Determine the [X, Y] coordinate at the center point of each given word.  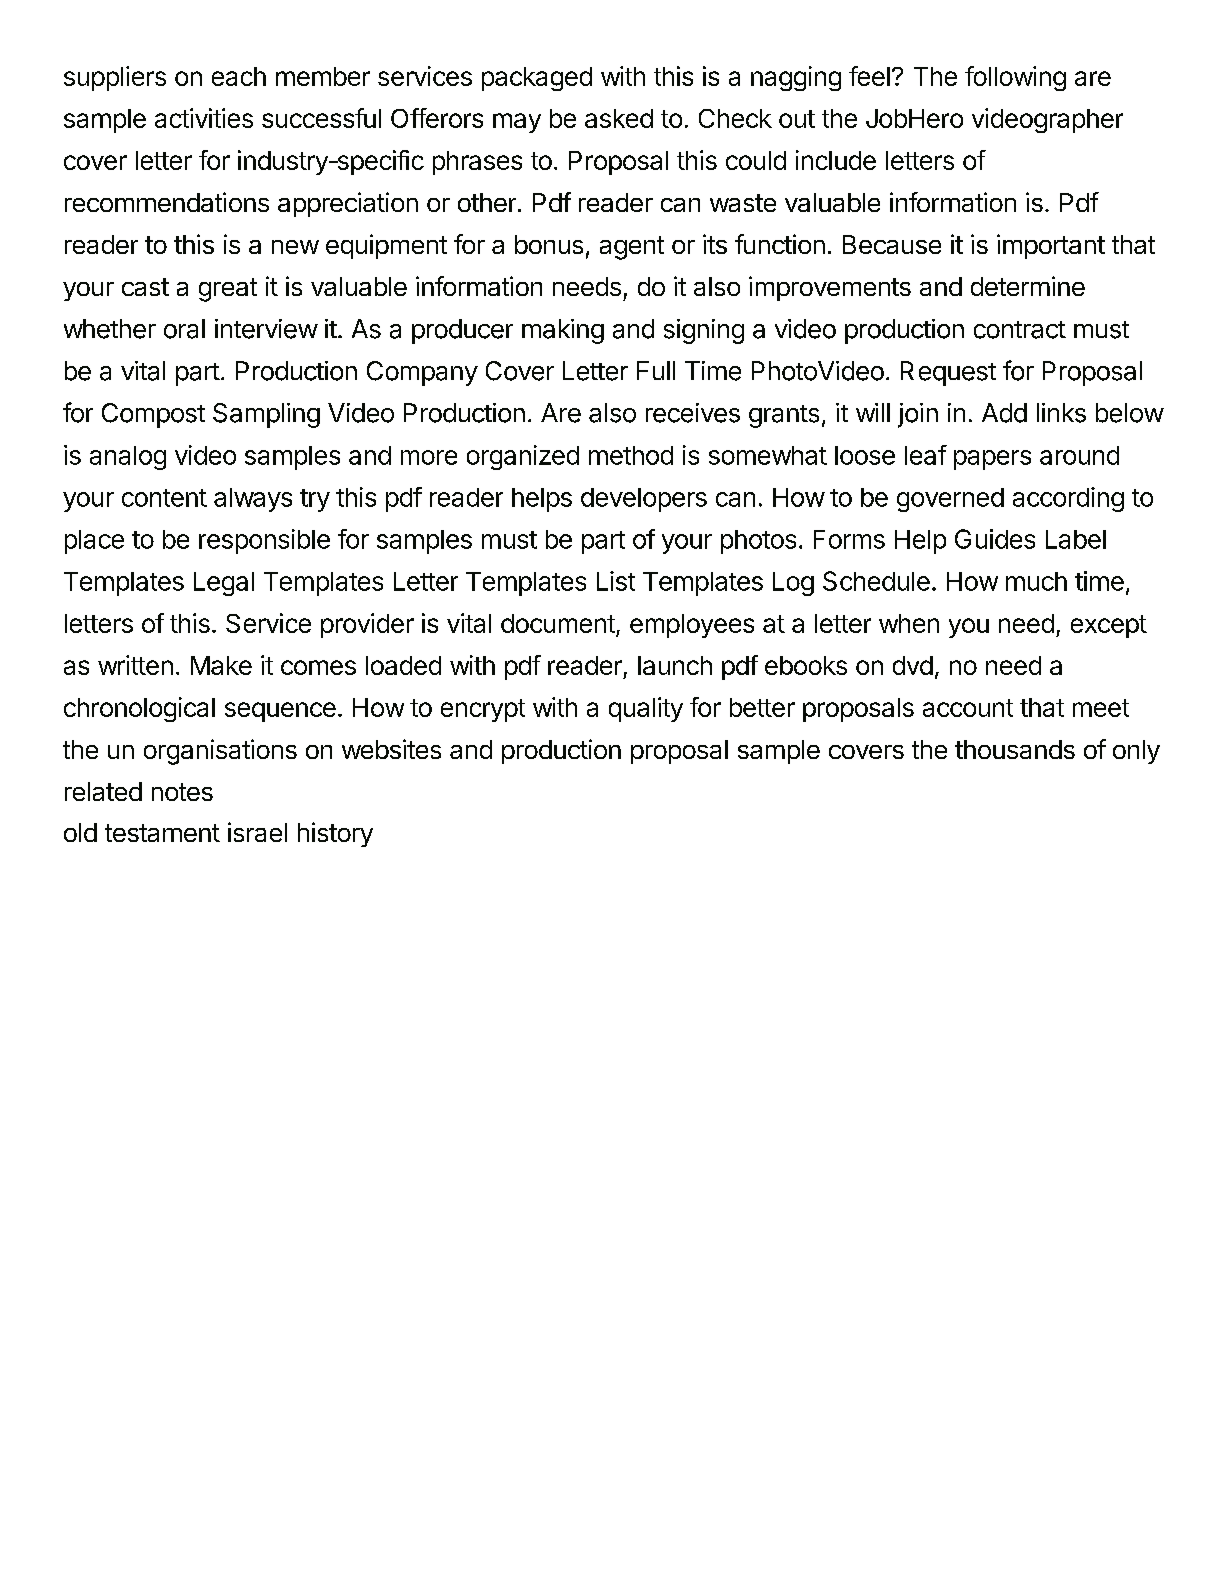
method [631, 455]
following [1015, 78]
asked [619, 118]
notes [182, 792]
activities [204, 118]
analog [128, 458]
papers [992, 460]
